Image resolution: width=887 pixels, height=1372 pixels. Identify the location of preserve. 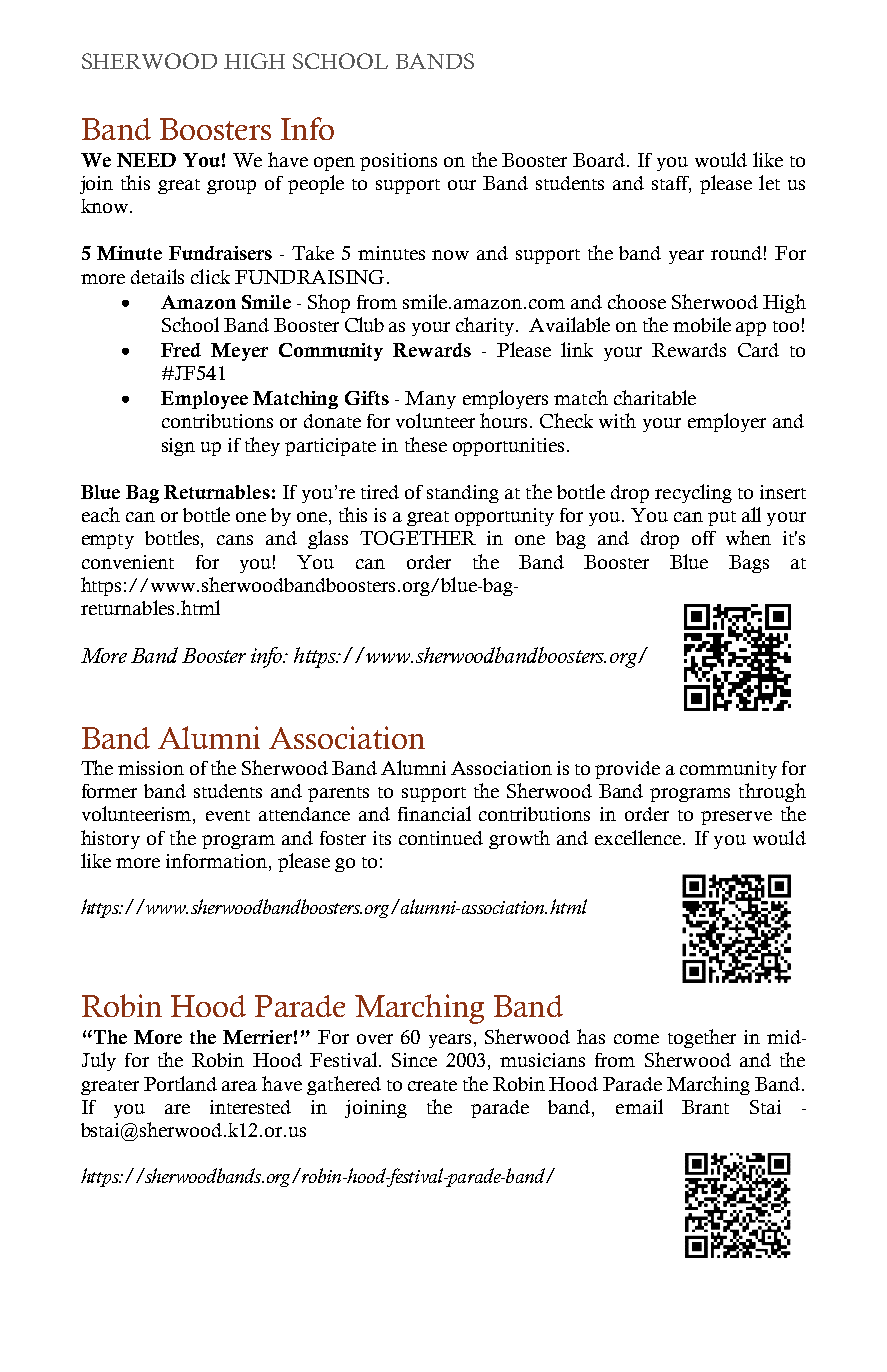
(736, 818).
